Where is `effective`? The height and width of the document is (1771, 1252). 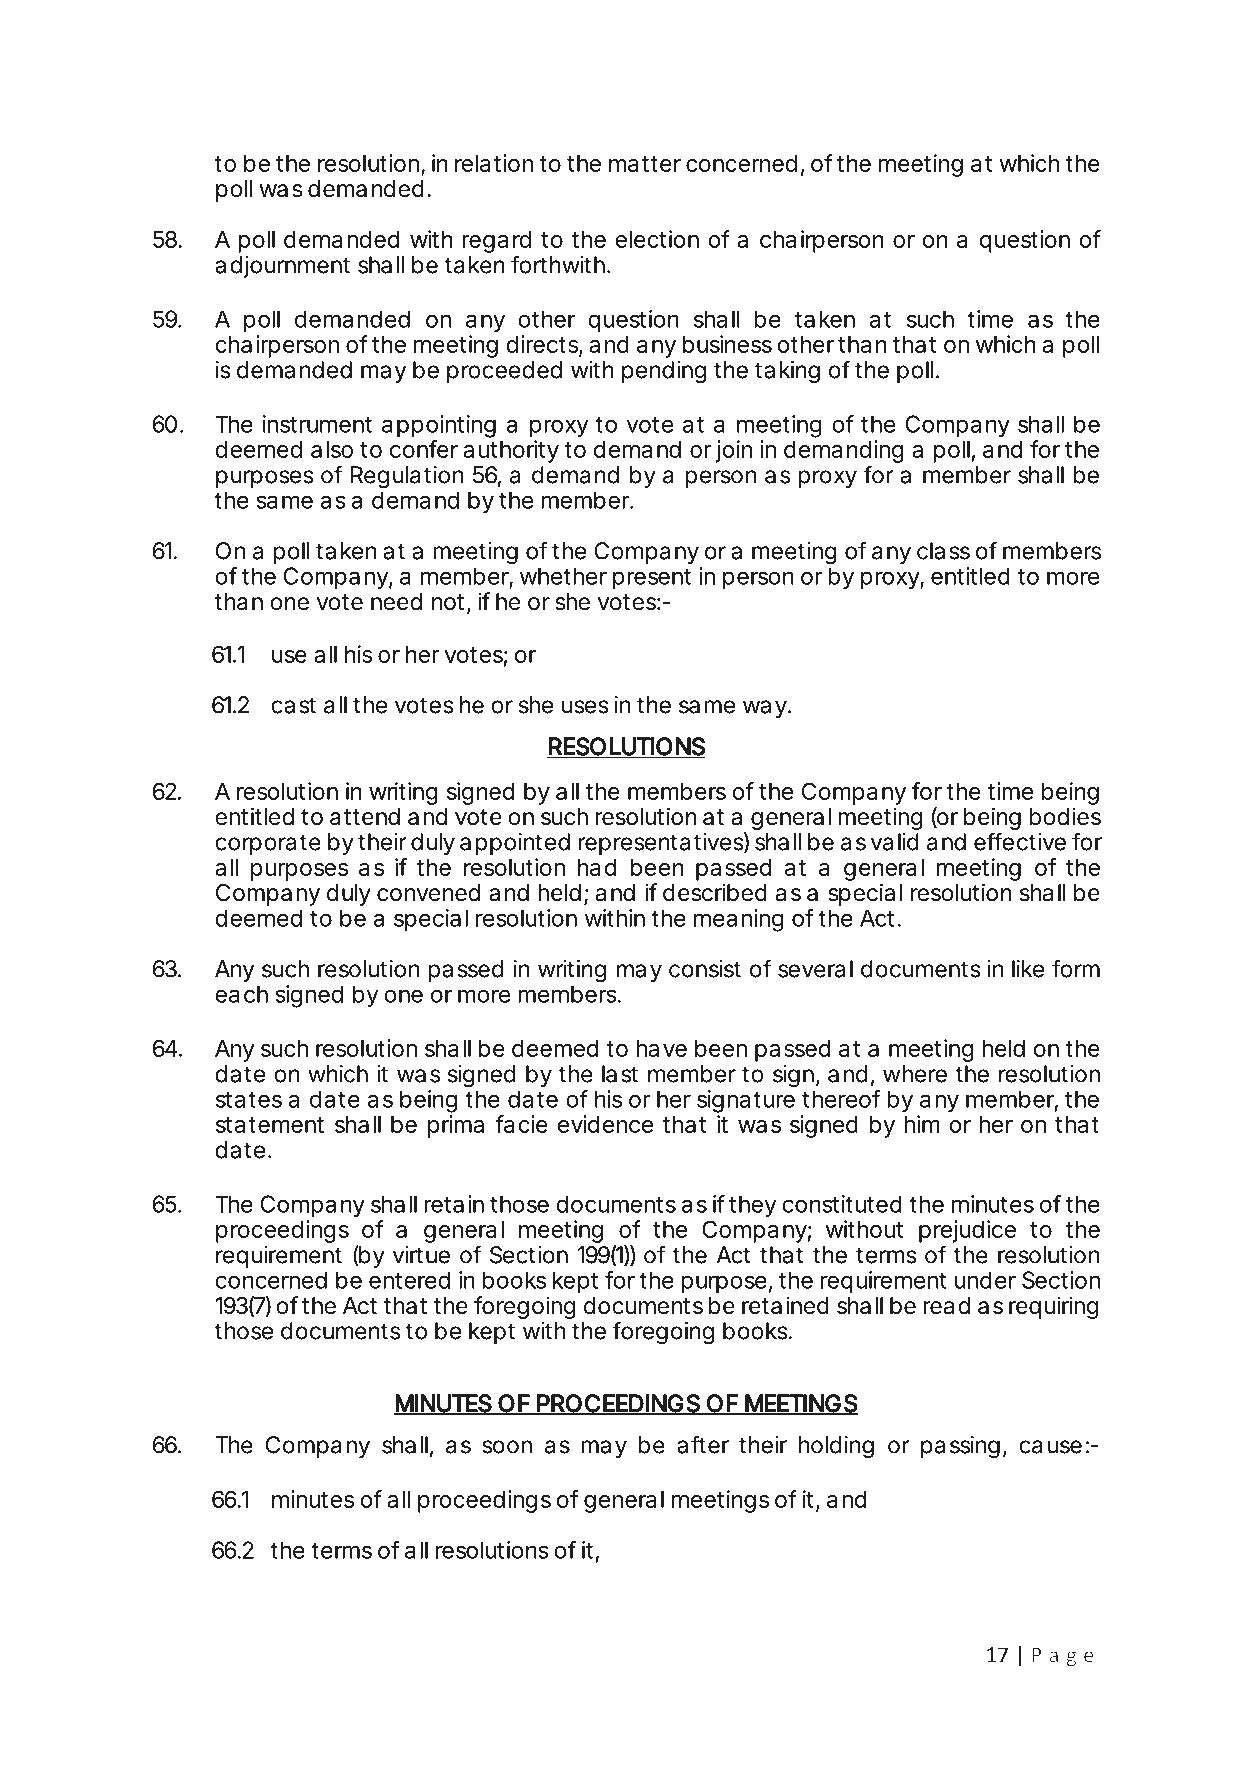
effective is located at coordinates (1020, 841).
